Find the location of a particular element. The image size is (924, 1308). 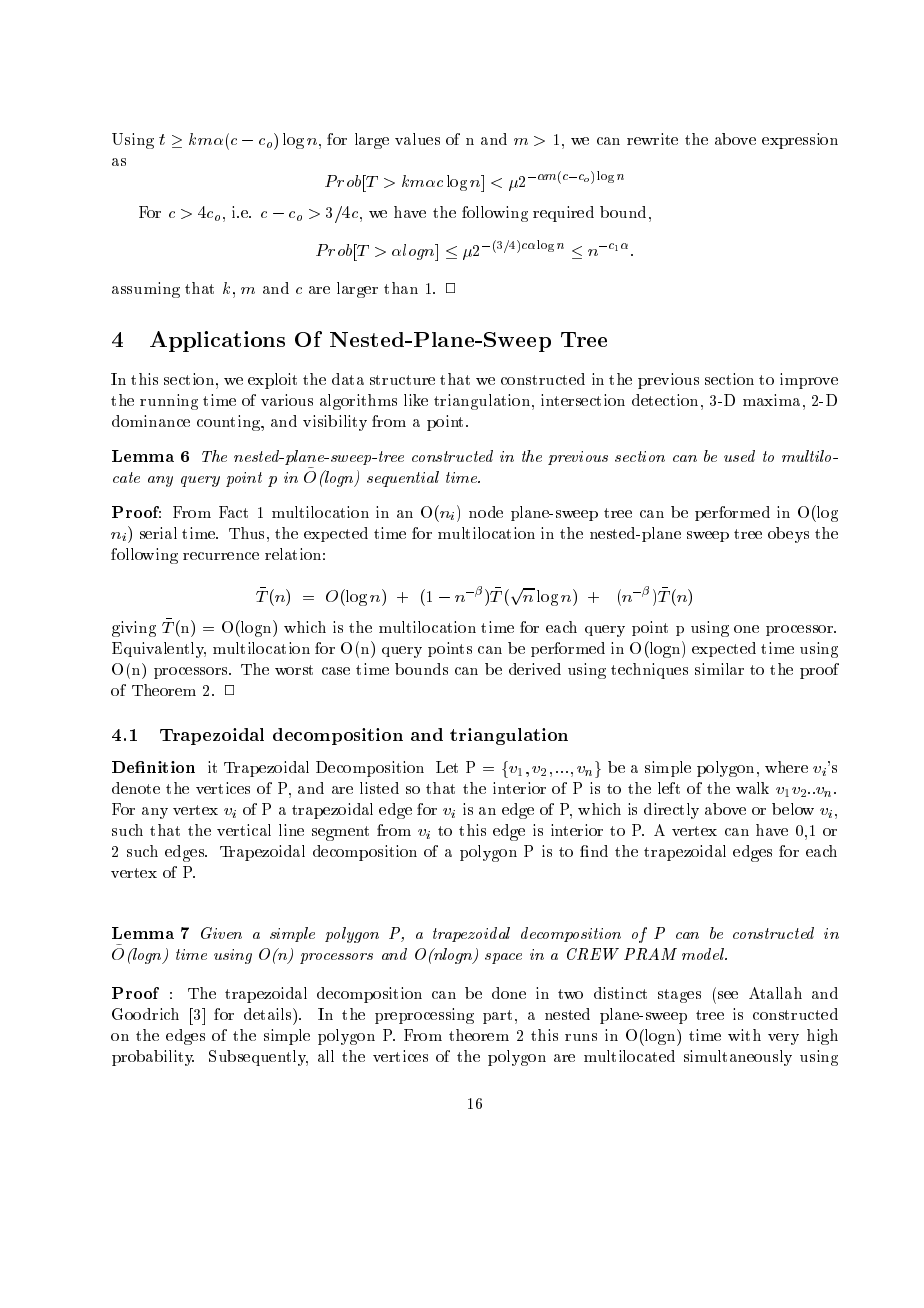

expression is located at coordinates (800, 141).
